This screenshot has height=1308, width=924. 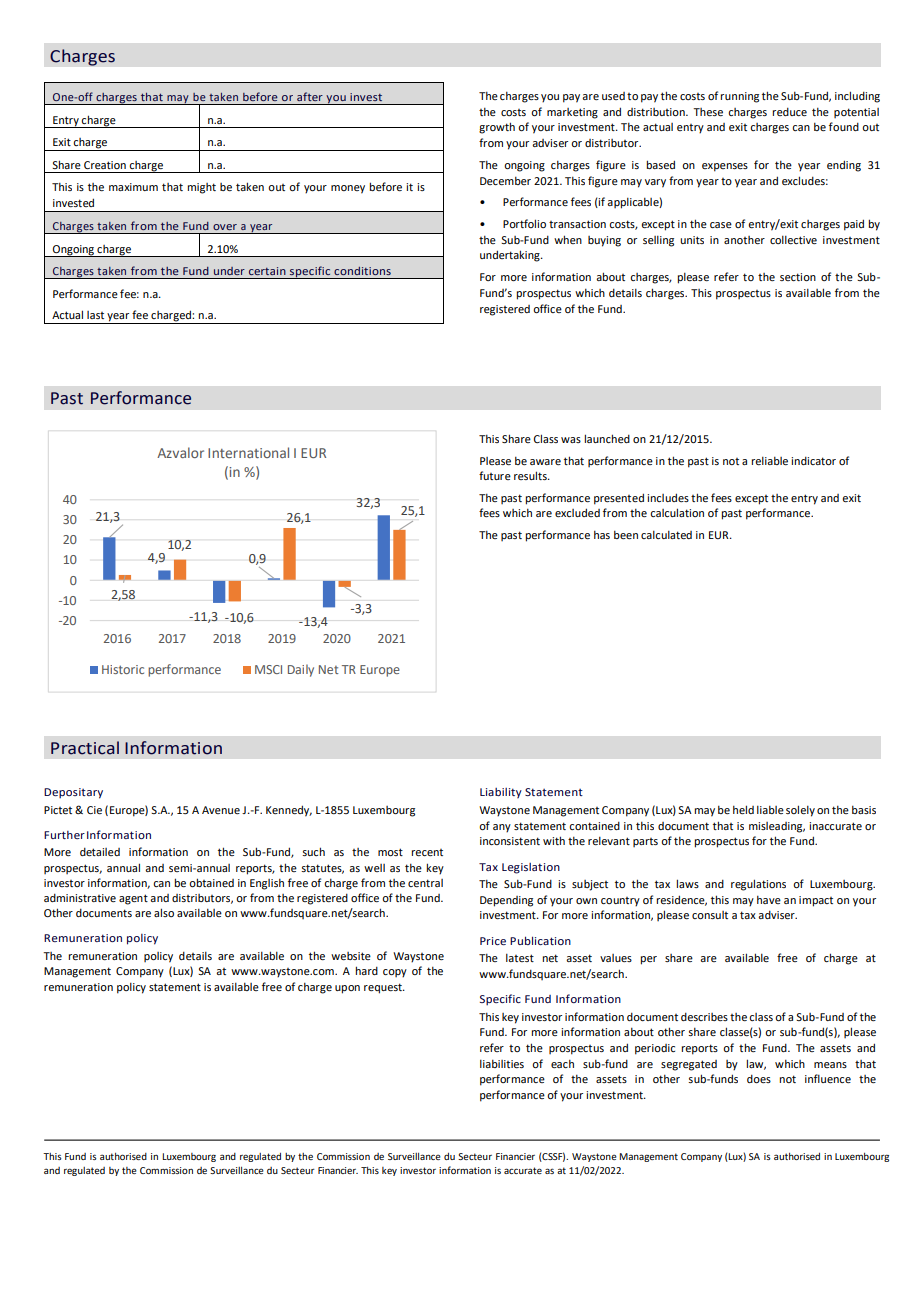 I want to click on has, so click(x=602, y=535).
